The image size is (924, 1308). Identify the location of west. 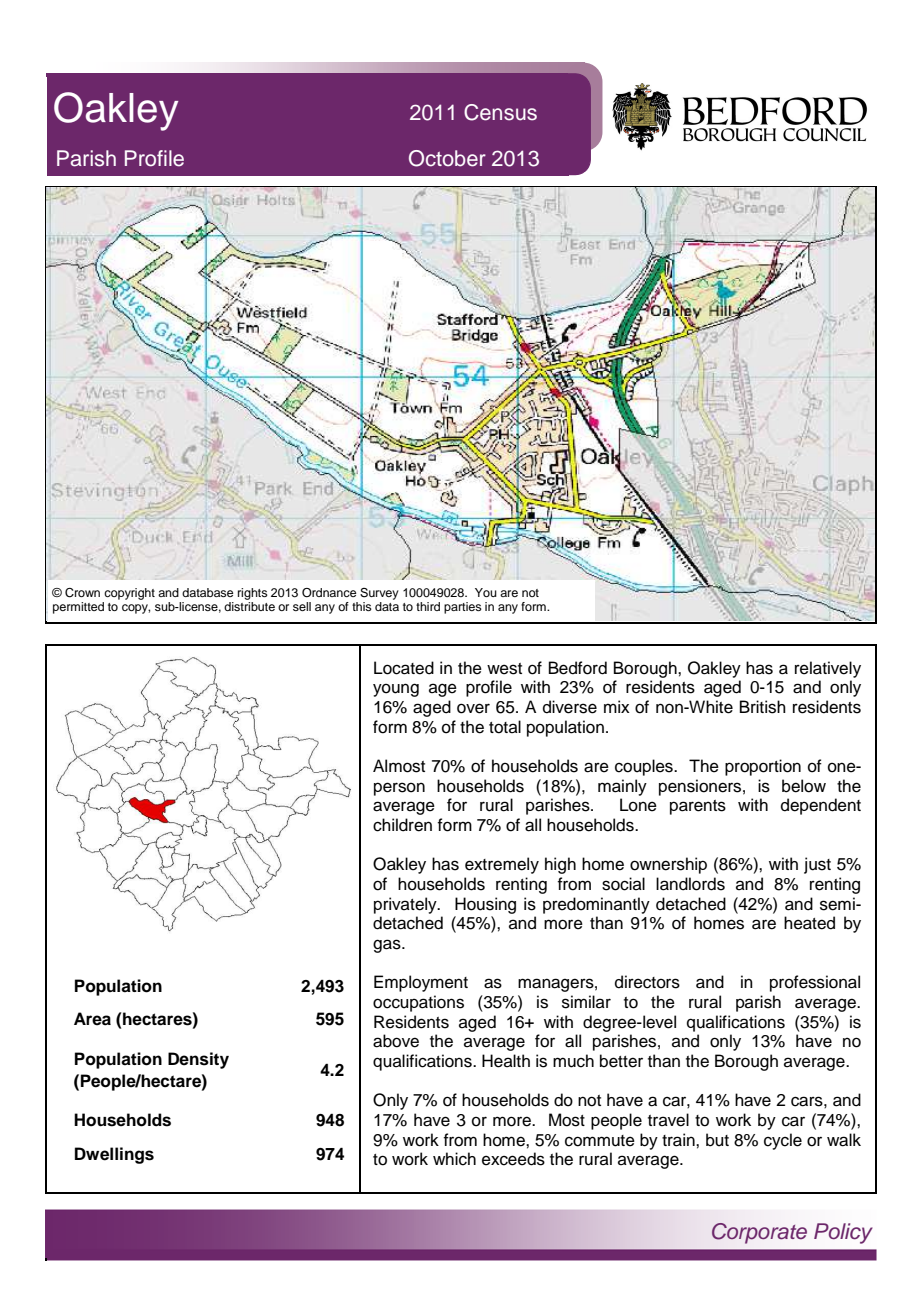
(504, 669).
